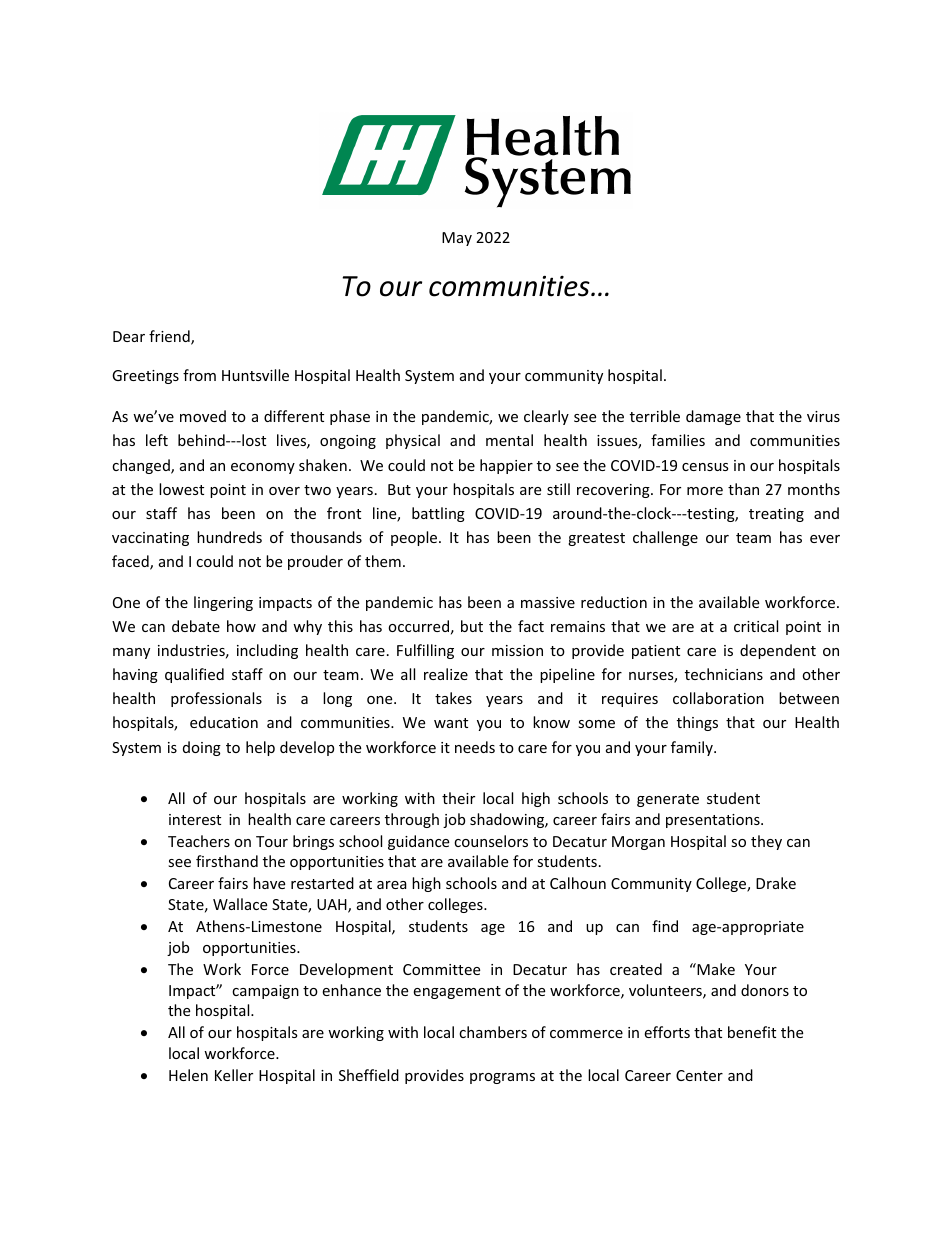 The height and width of the screenshot is (1233, 952). What do you see at coordinates (234, 1075) in the screenshot?
I see `Keller` at bounding box center [234, 1075].
